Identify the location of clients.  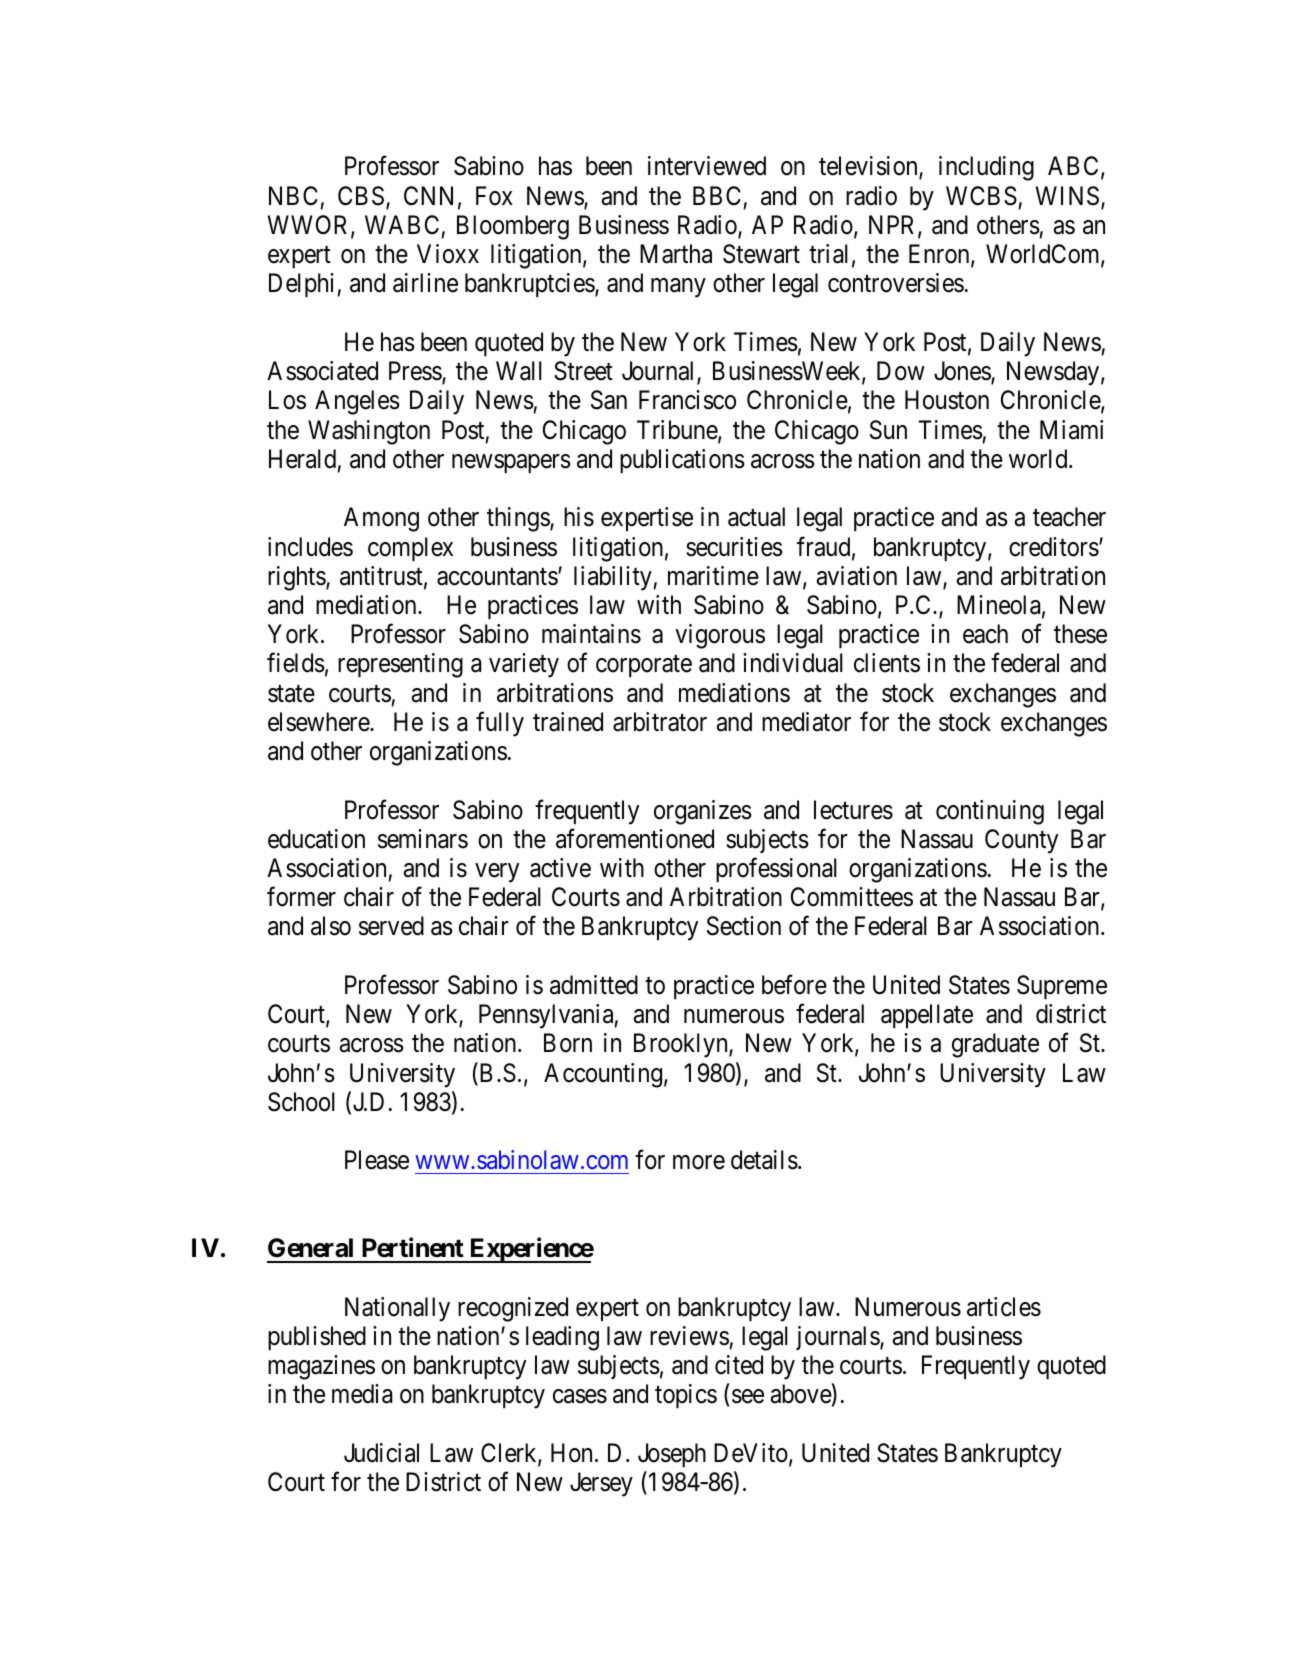
(887, 663).
